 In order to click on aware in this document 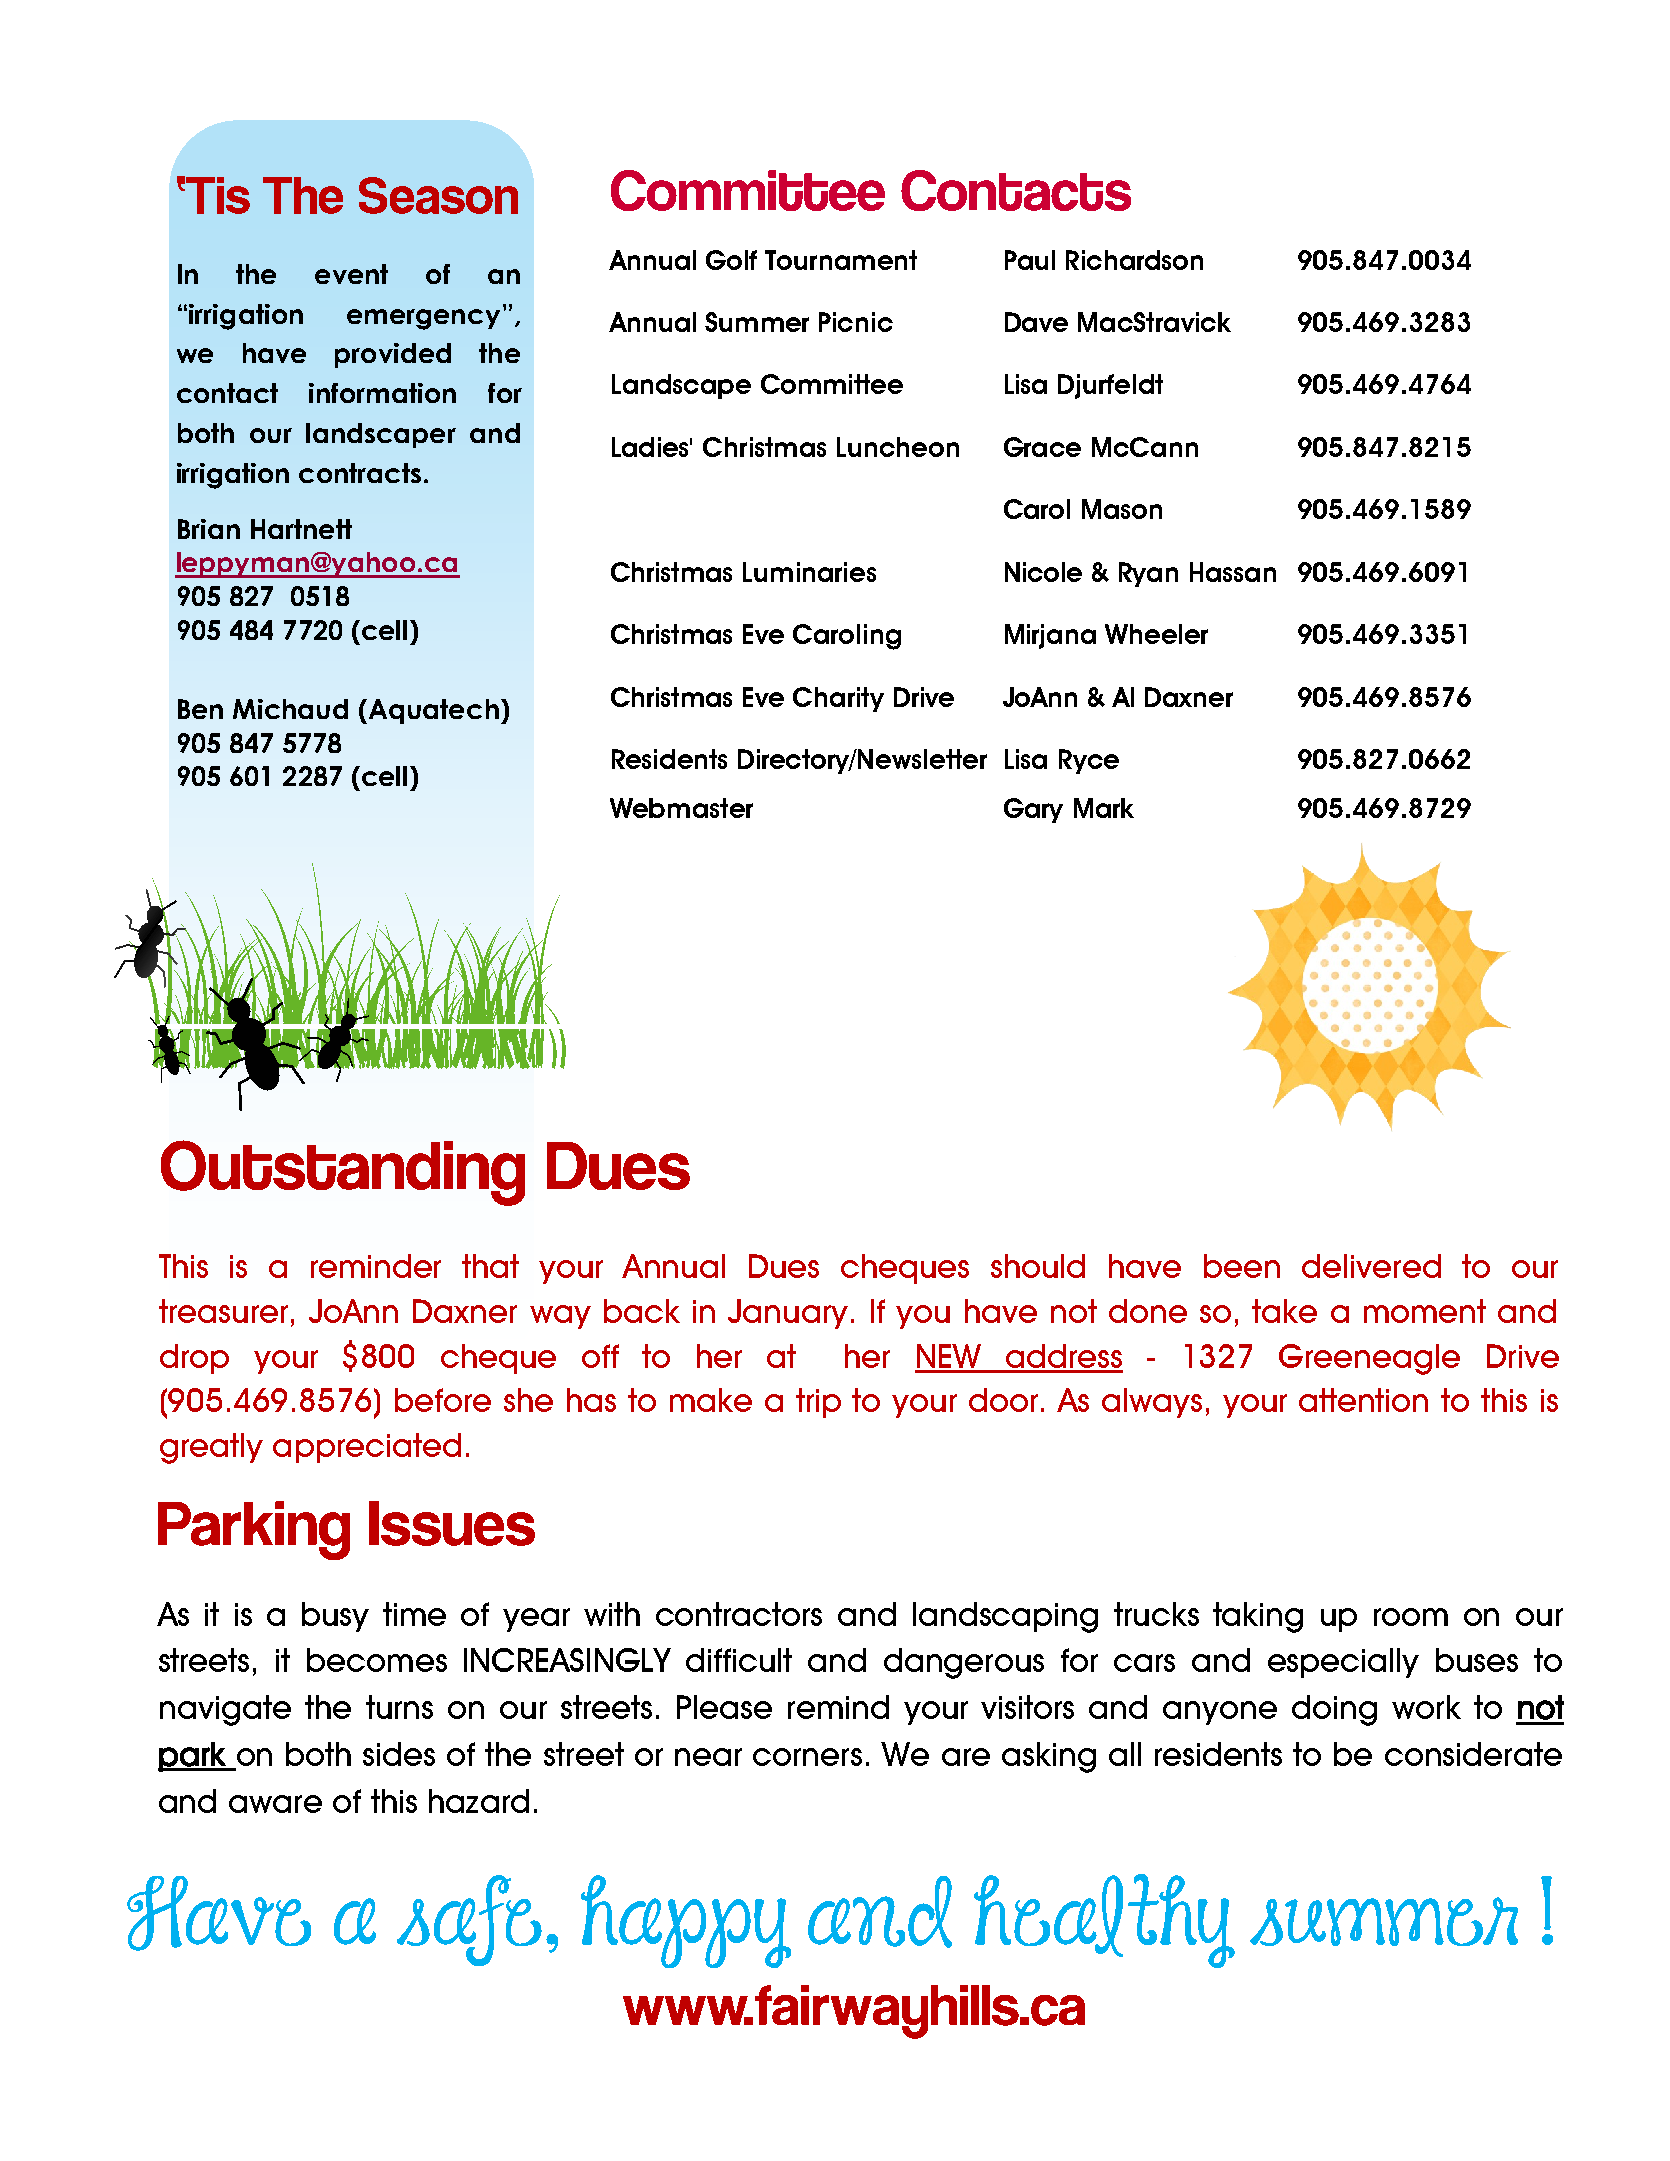, I will do `click(275, 1804)`.
